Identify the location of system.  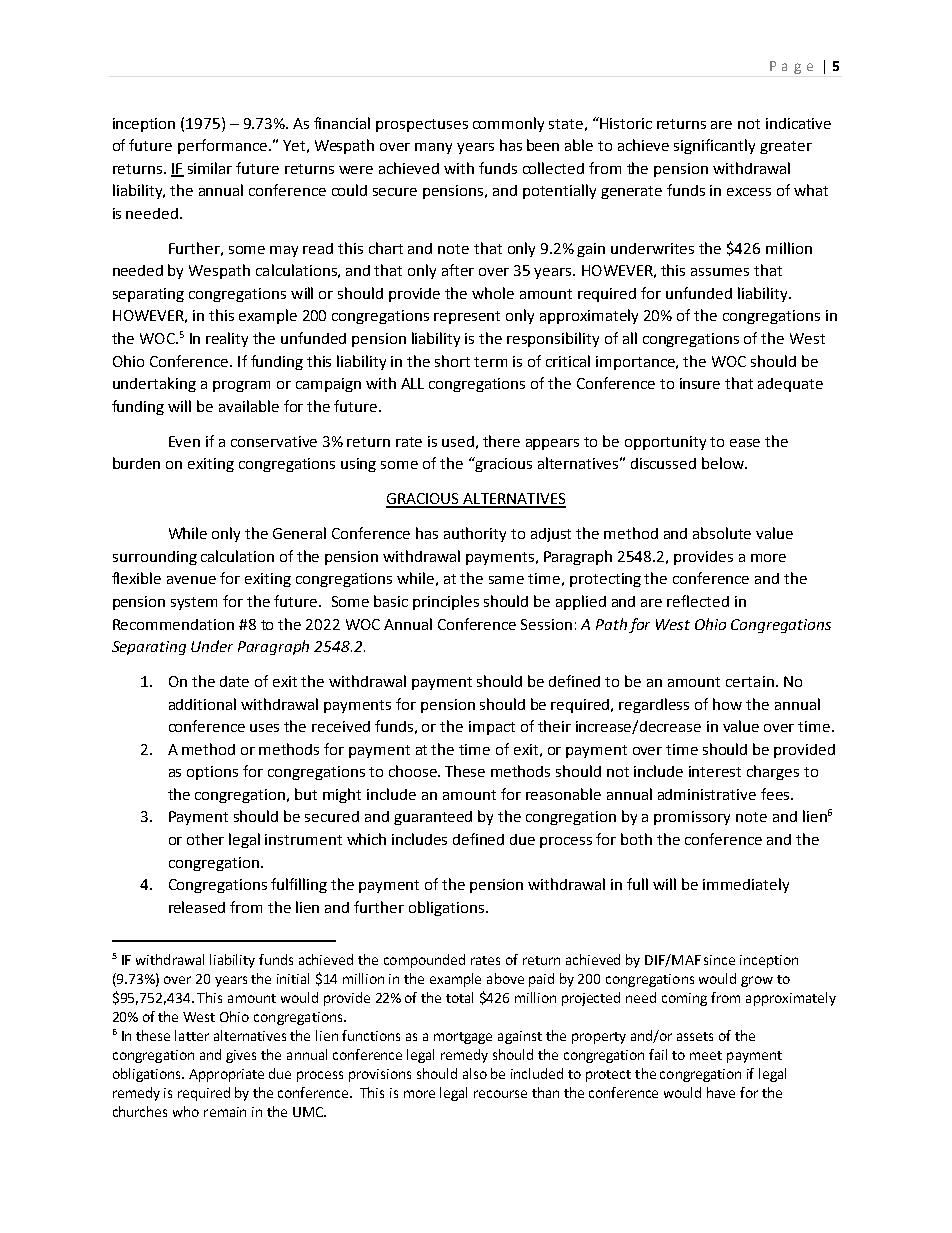
(194, 603).
